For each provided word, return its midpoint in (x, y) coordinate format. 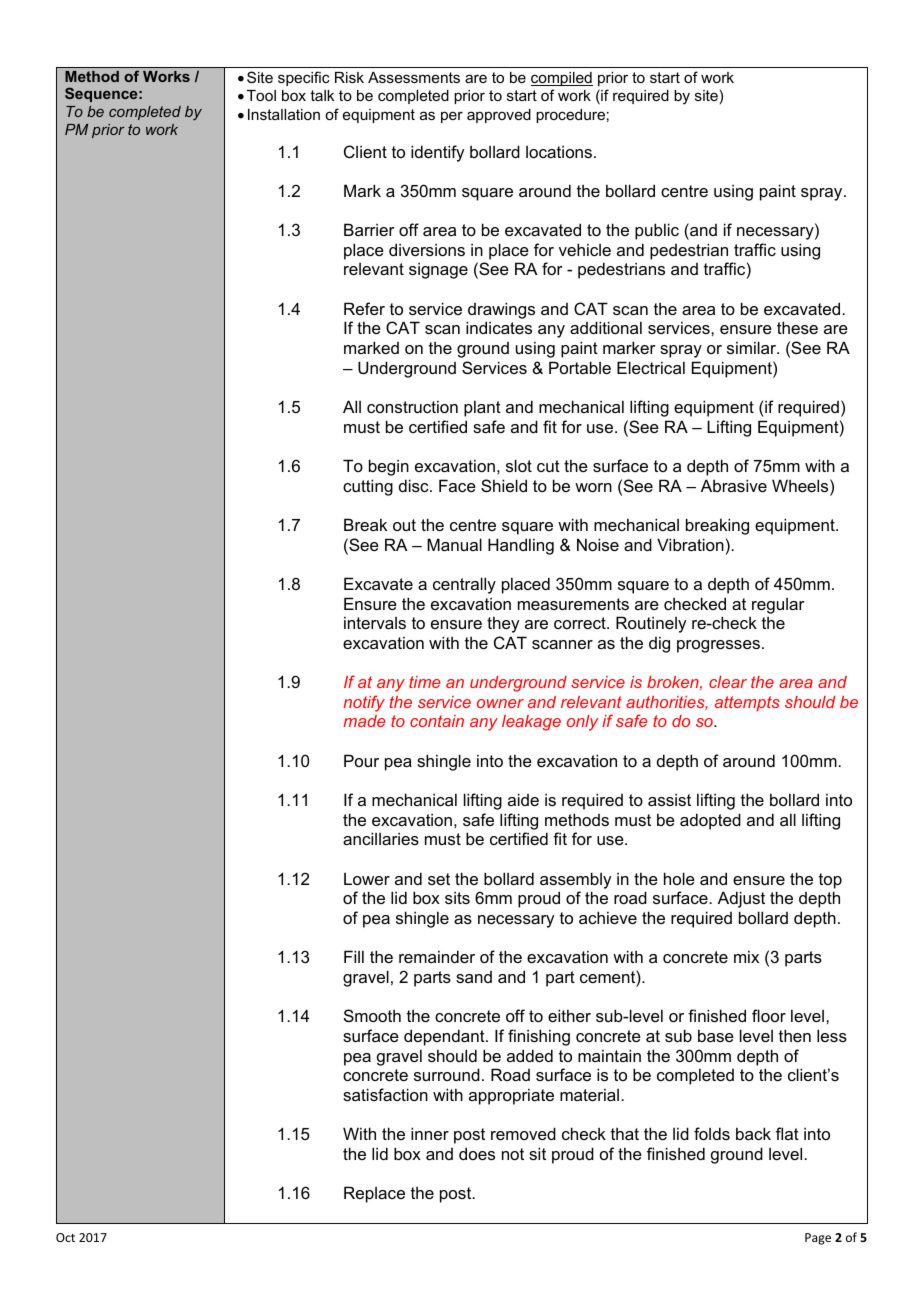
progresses (718, 646)
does (477, 1153)
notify (364, 703)
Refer (364, 308)
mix (746, 956)
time (424, 682)
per (452, 117)
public (657, 231)
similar (753, 347)
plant (482, 408)
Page (818, 1239)
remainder (437, 956)
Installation (284, 114)
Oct (65, 1237)
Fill (354, 956)
